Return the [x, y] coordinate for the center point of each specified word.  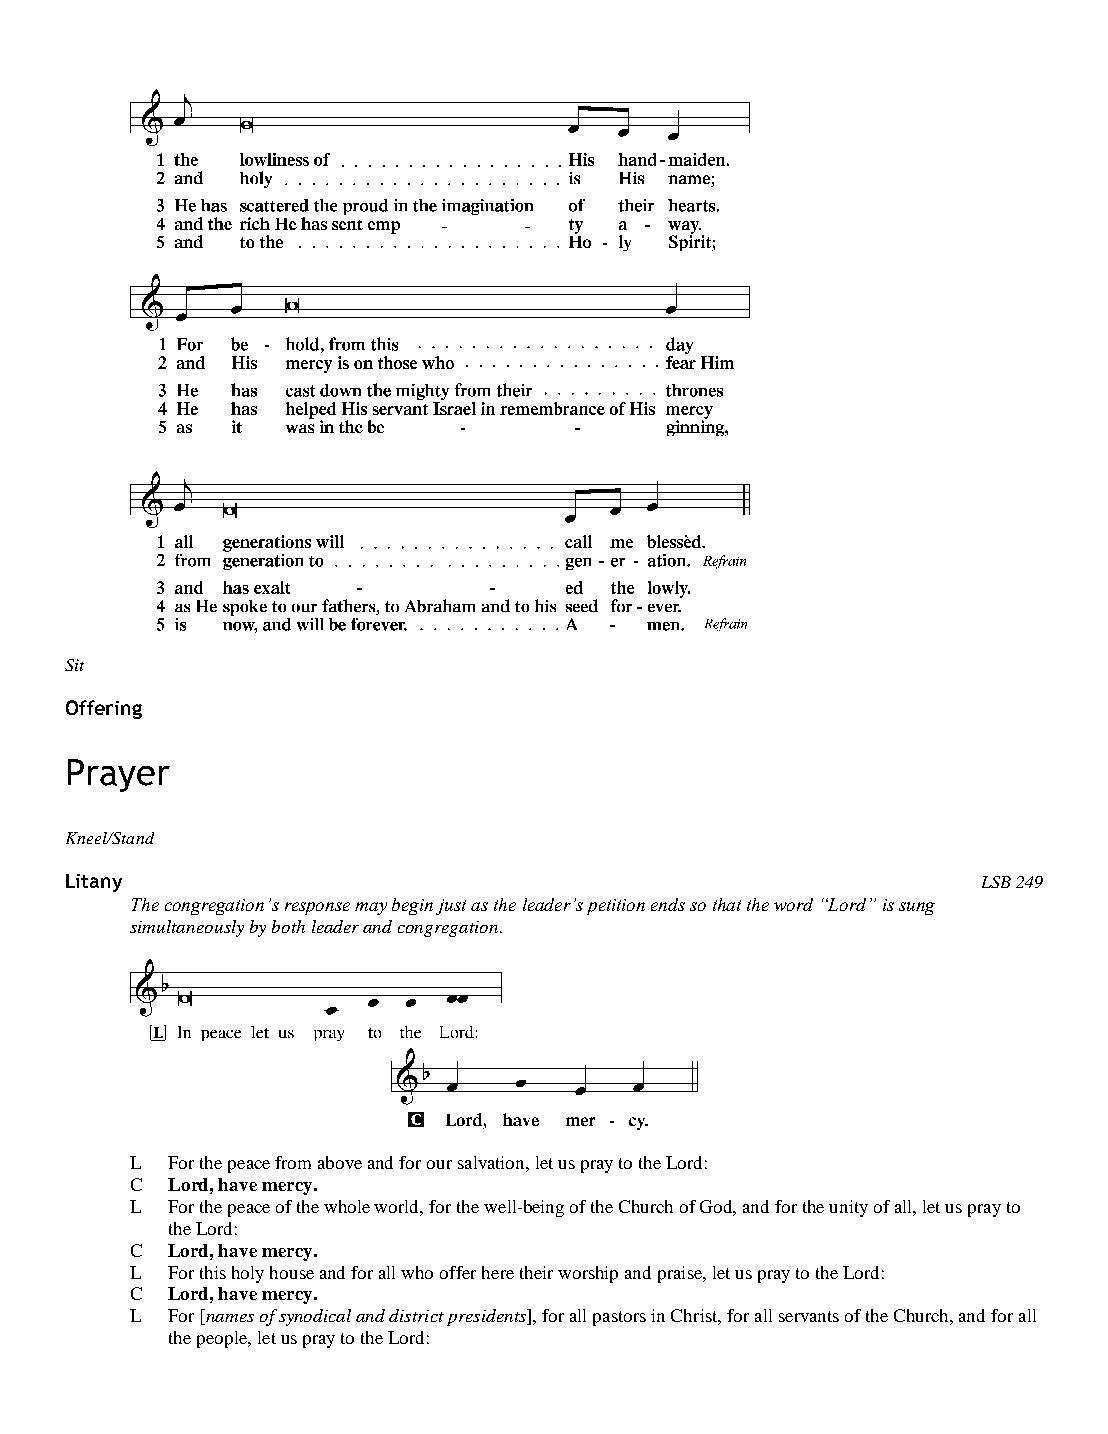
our [439, 1164]
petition [616, 907]
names [229, 1319]
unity [848, 1208]
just [451, 907]
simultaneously [187, 928]
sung [917, 908]
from [293, 1162]
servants [809, 1316]
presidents [487, 1317]
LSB [996, 882]
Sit [74, 665]
